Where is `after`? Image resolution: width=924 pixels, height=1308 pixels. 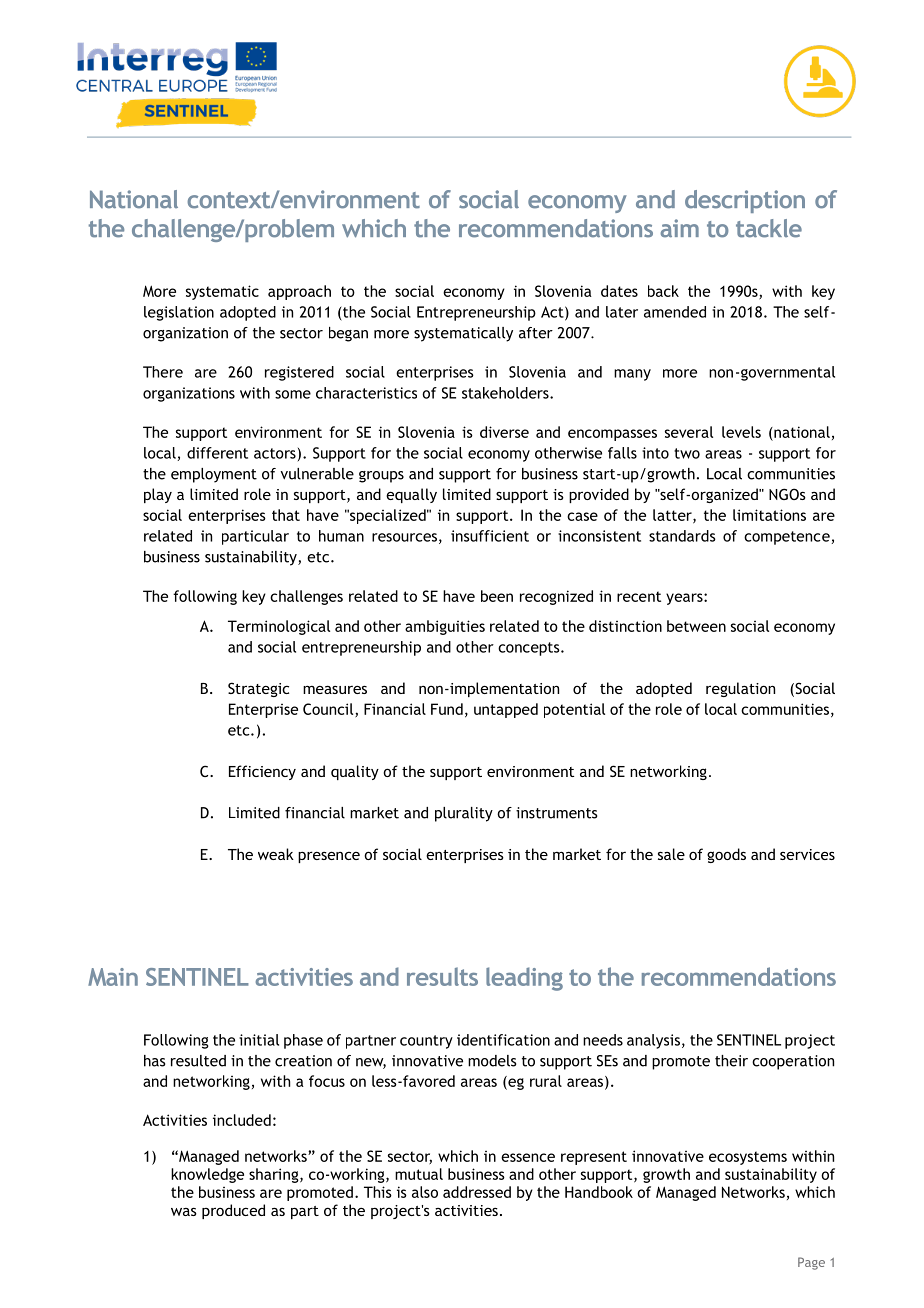
after is located at coordinates (536, 333).
